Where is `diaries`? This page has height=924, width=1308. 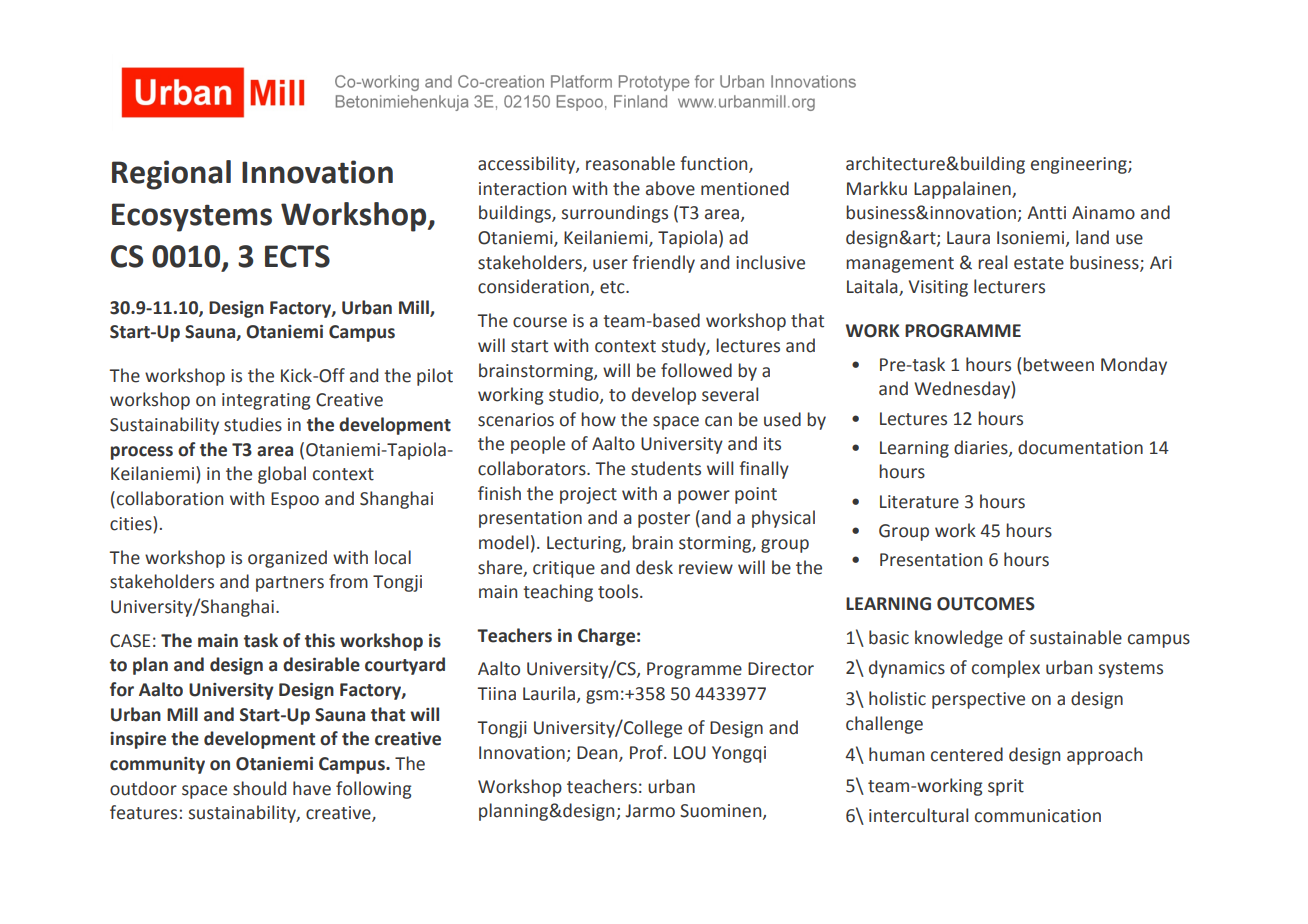 diaries is located at coordinates (982, 448).
